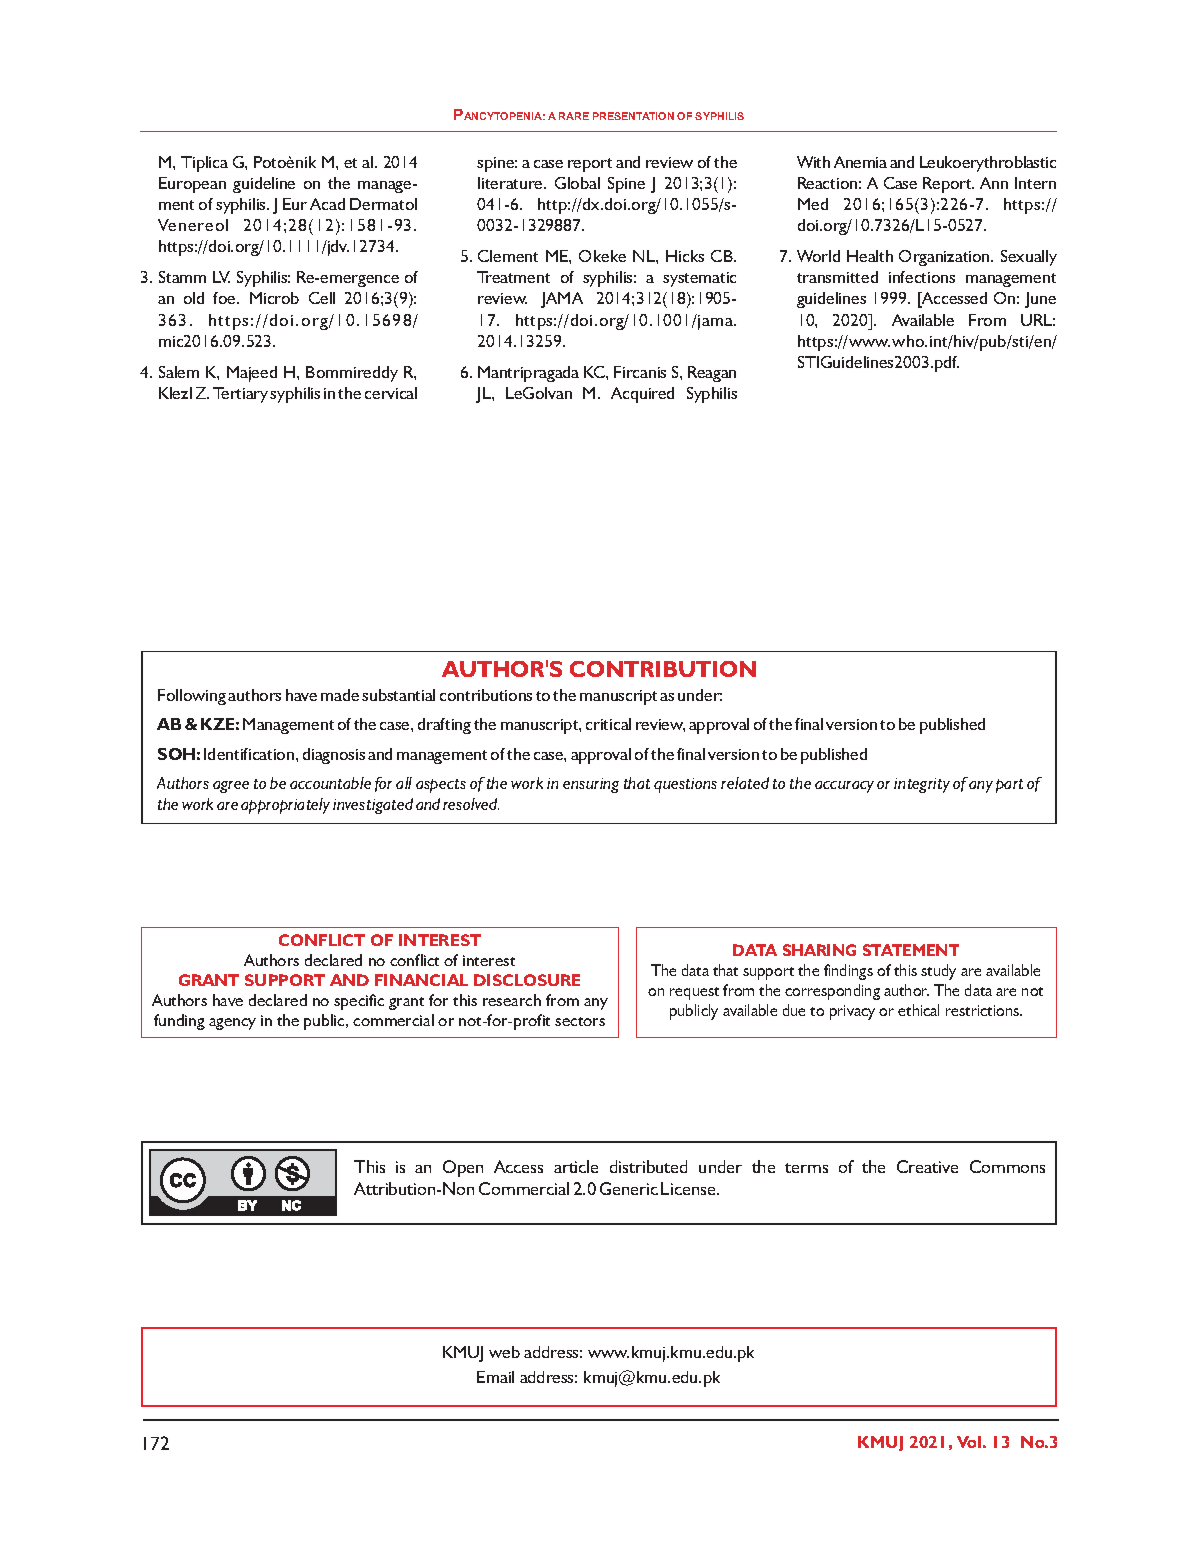  What do you see at coordinates (922, 785) in the screenshot?
I see `integrity` at bounding box center [922, 785].
